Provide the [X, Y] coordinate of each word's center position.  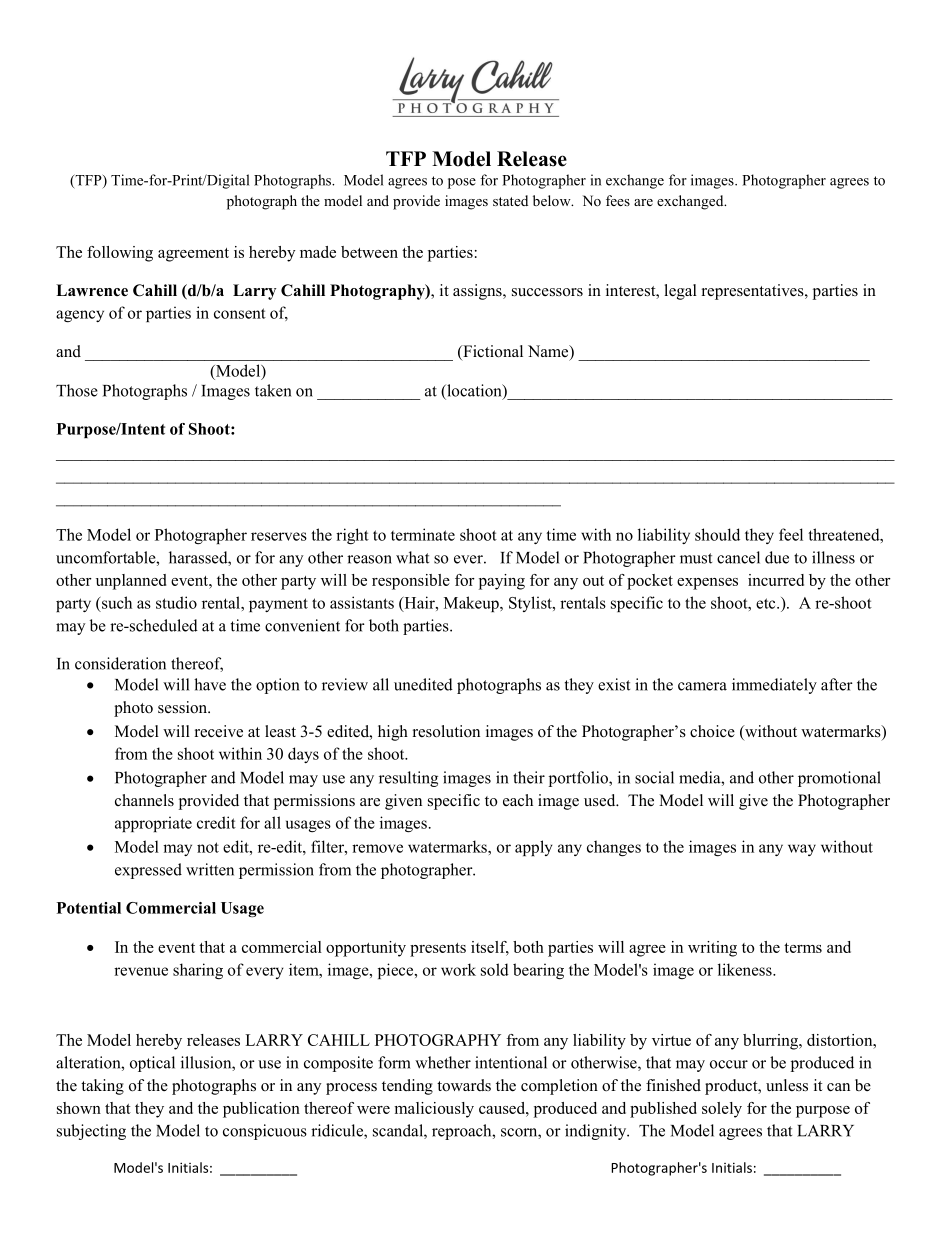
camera [702, 686]
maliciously [434, 1110]
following [120, 254]
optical [152, 1064]
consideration [120, 663]
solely [722, 1110]
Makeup [472, 604]
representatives [754, 292]
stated [510, 200]
